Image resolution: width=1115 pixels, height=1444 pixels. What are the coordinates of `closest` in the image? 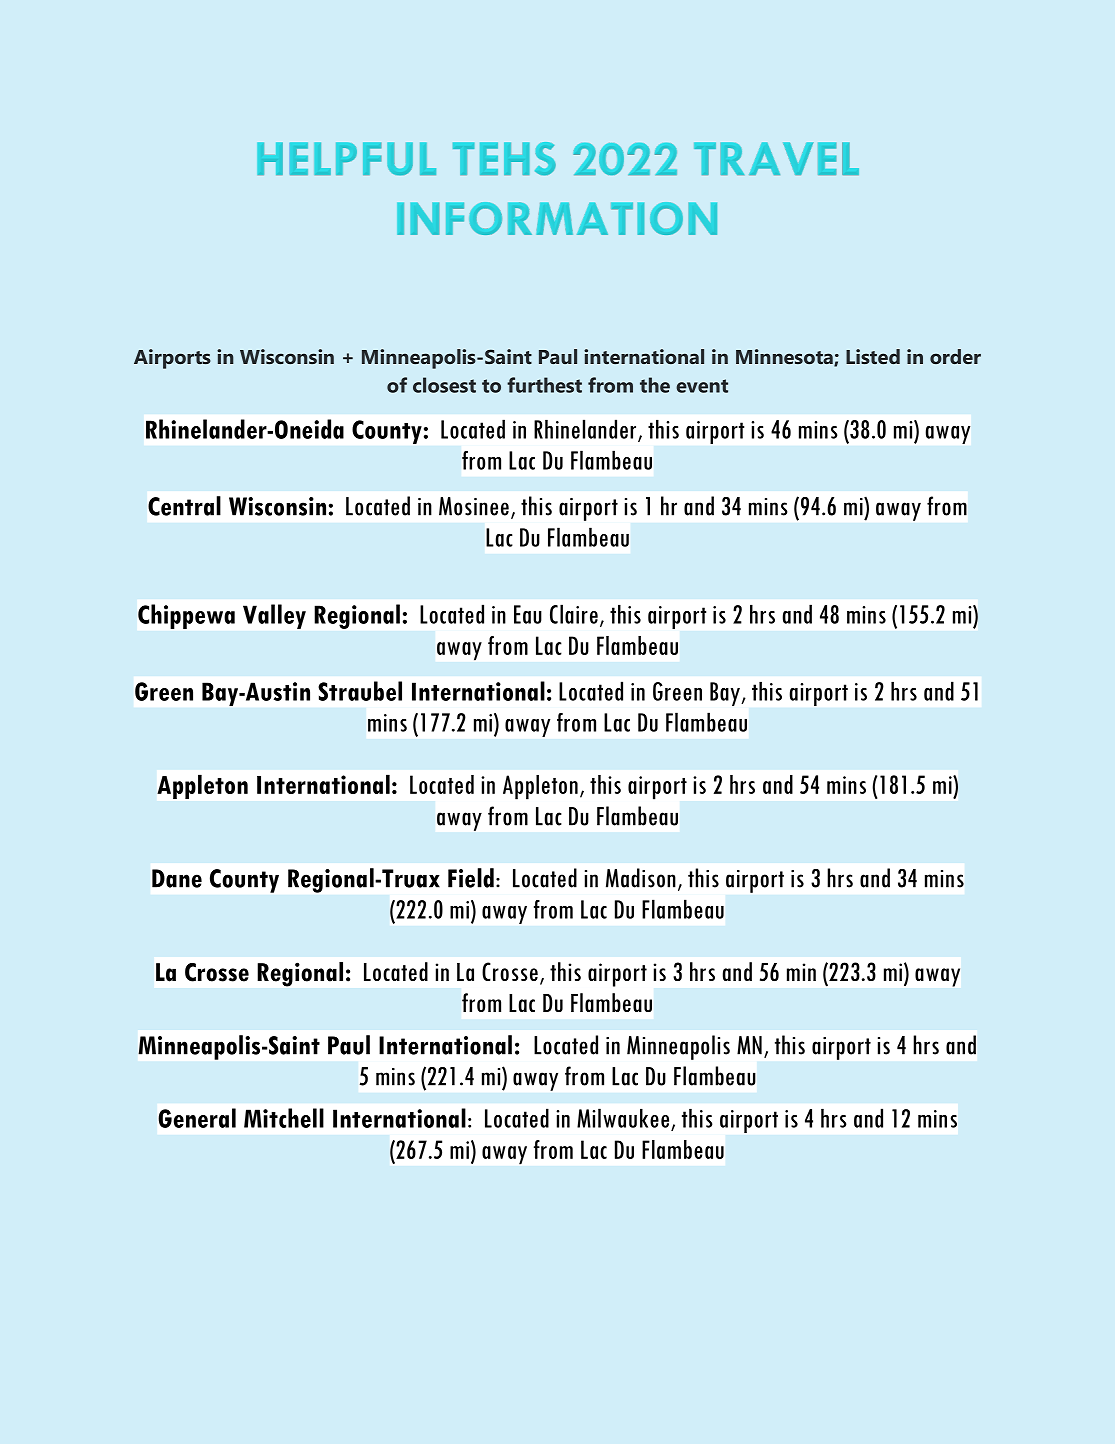 It's located at (444, 385).
